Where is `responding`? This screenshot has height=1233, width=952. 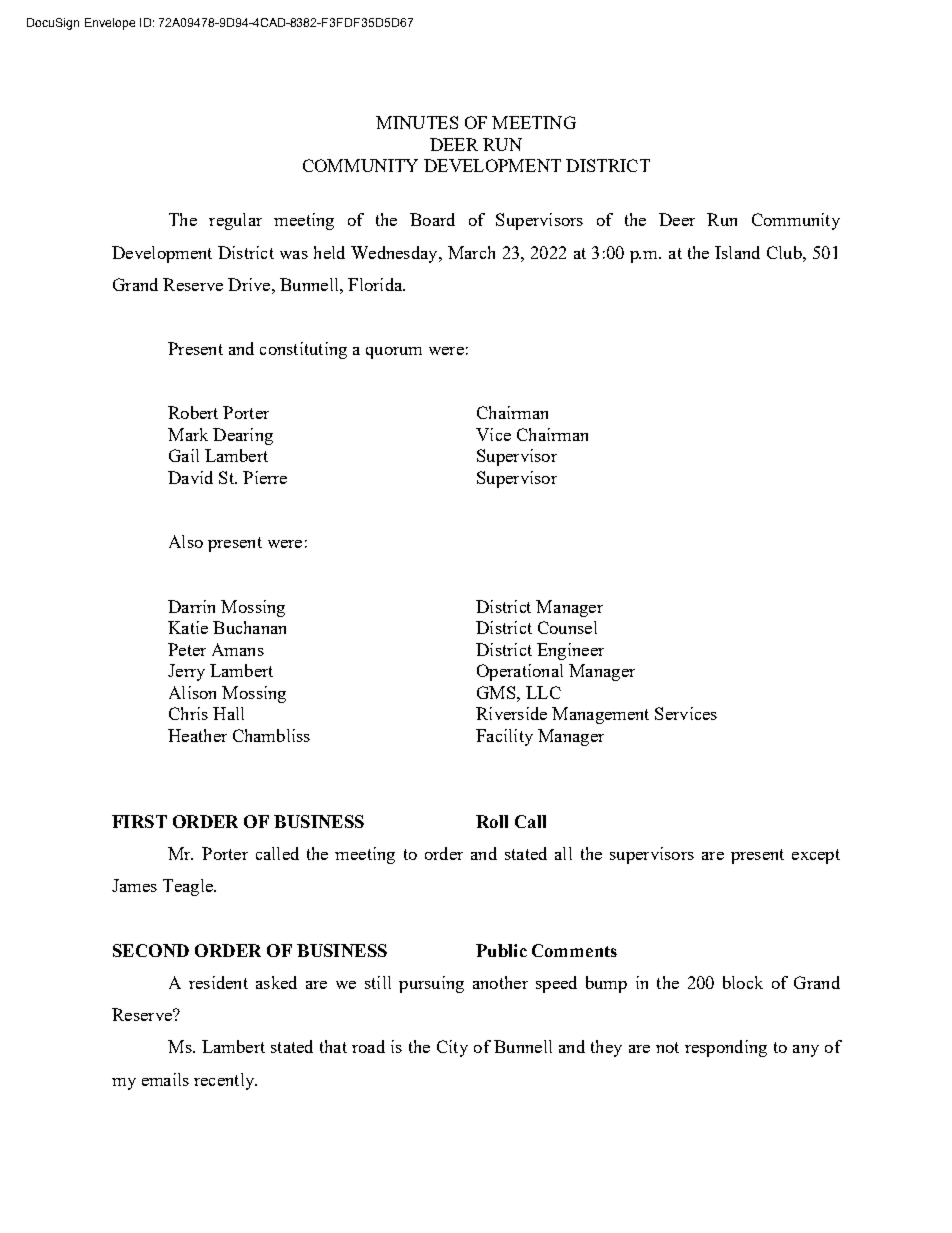 responding is located at coordinates (726, 1048).
